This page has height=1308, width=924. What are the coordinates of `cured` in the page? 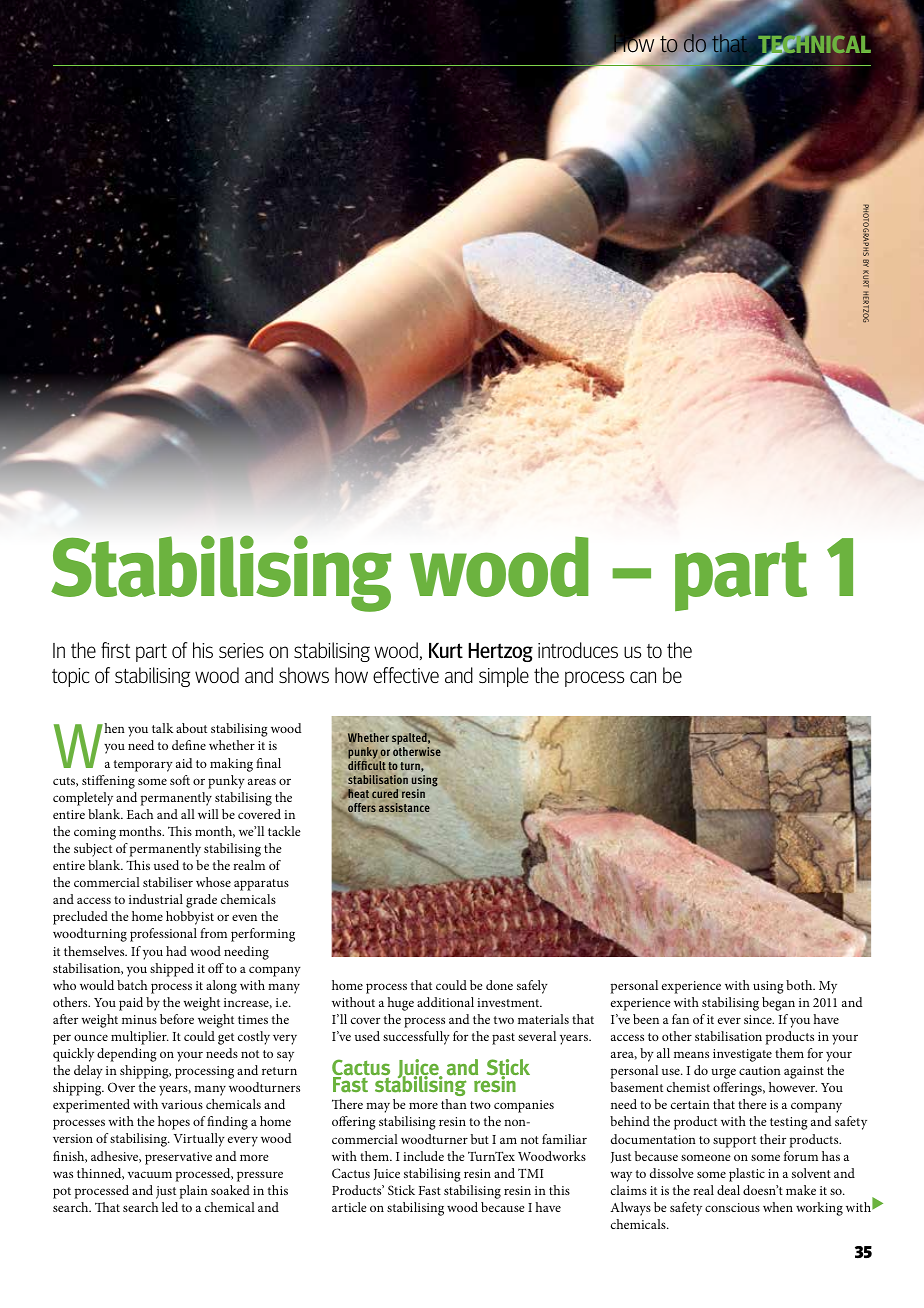 It's located at (385, 793).
